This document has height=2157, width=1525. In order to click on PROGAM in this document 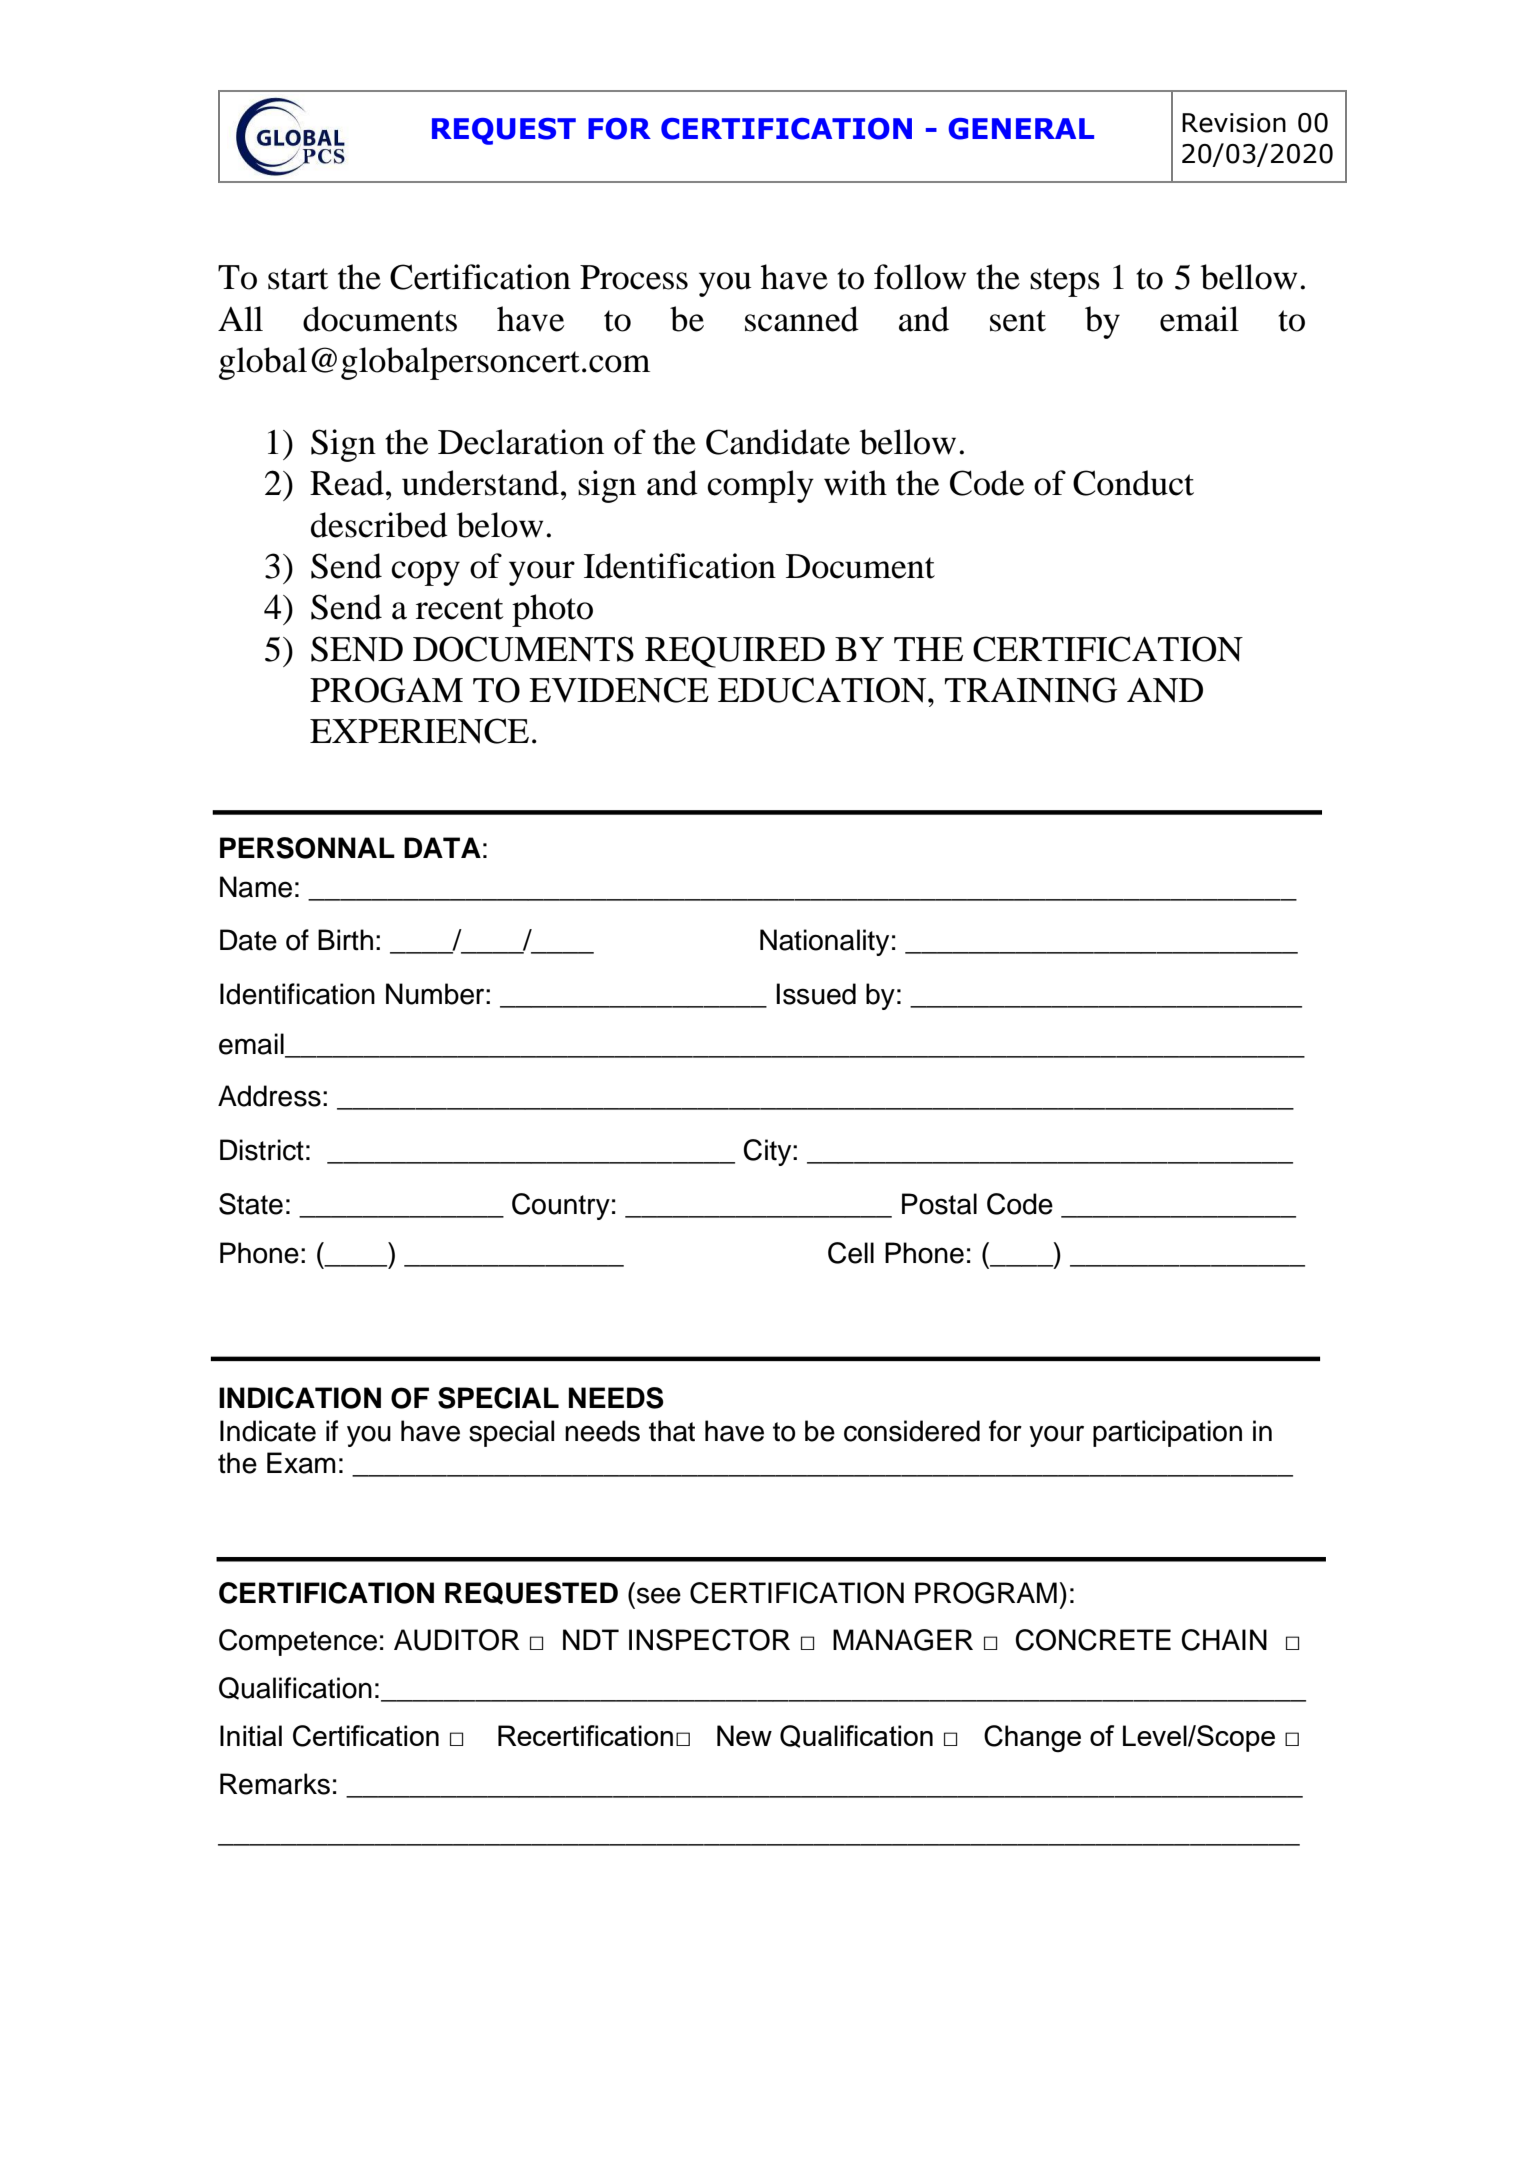, I will do `click(386, 690)`.
